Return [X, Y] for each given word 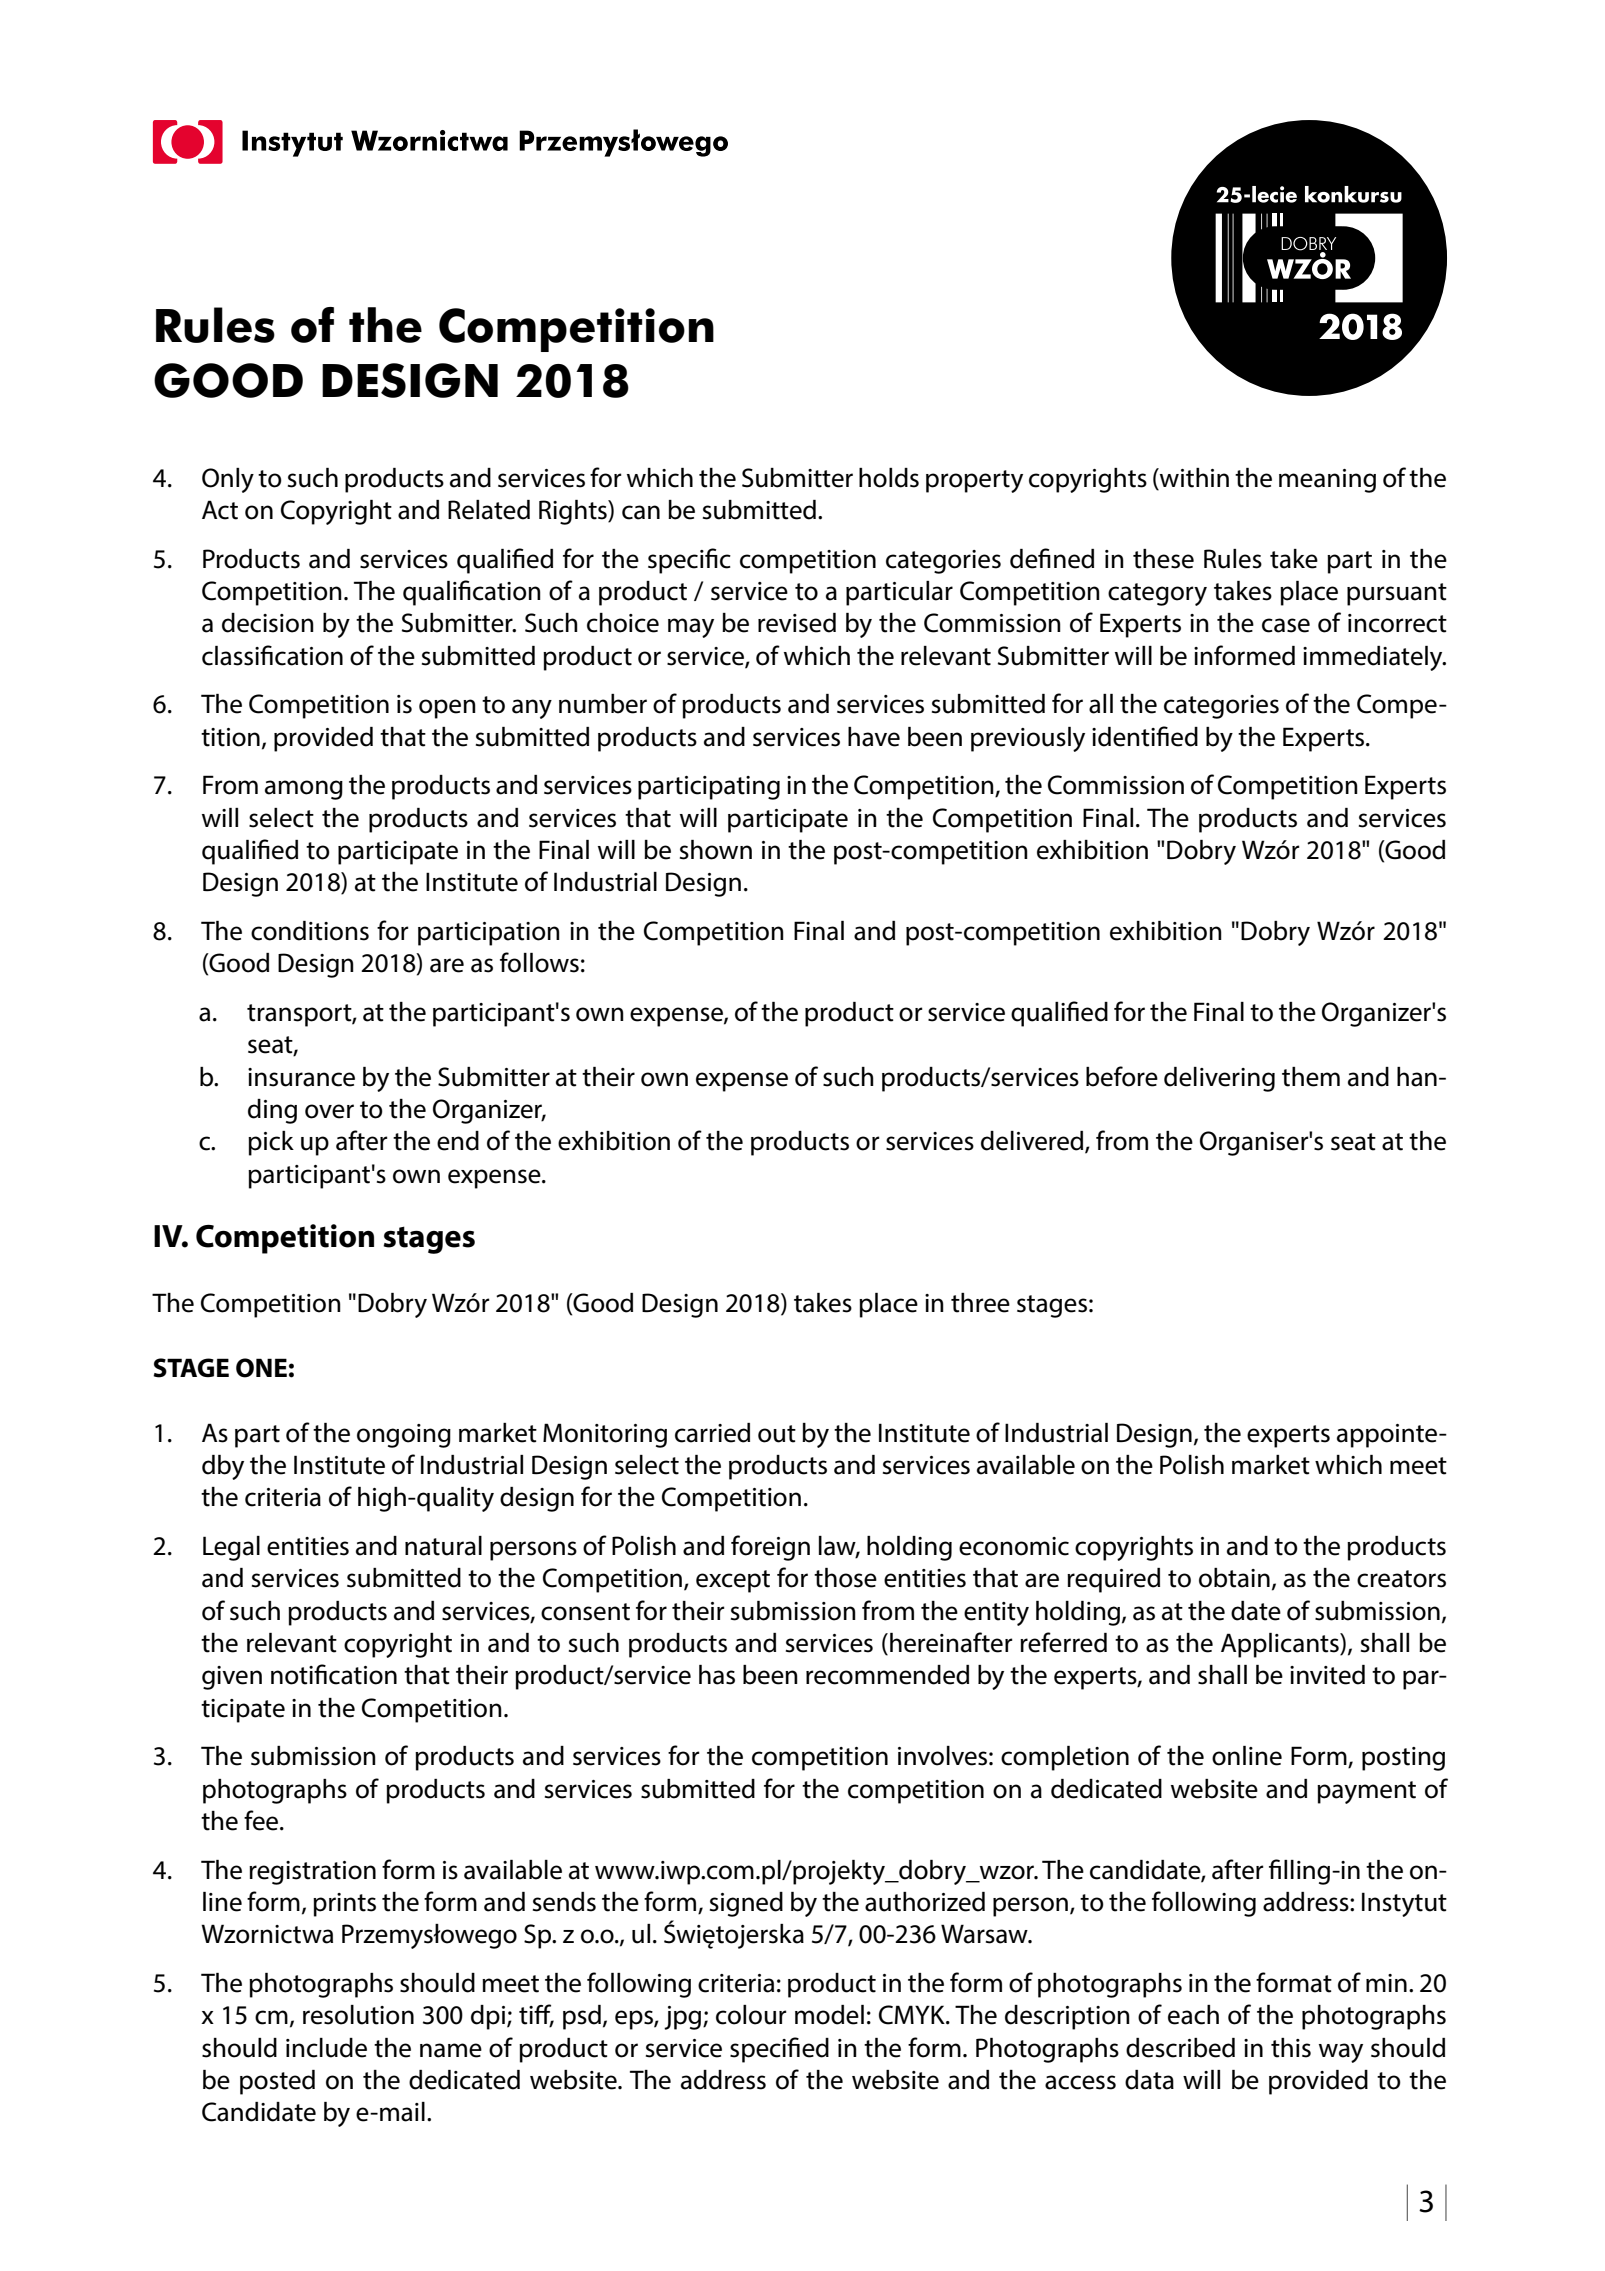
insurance [301, 1077]
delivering [1219, 1079]
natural [443, 1546]
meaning [1327, 481]
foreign [770, 1548]
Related [489, 510]
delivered [1033, 1142]
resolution [358, 2015]
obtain [1234, 1578]
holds [889, 478]
